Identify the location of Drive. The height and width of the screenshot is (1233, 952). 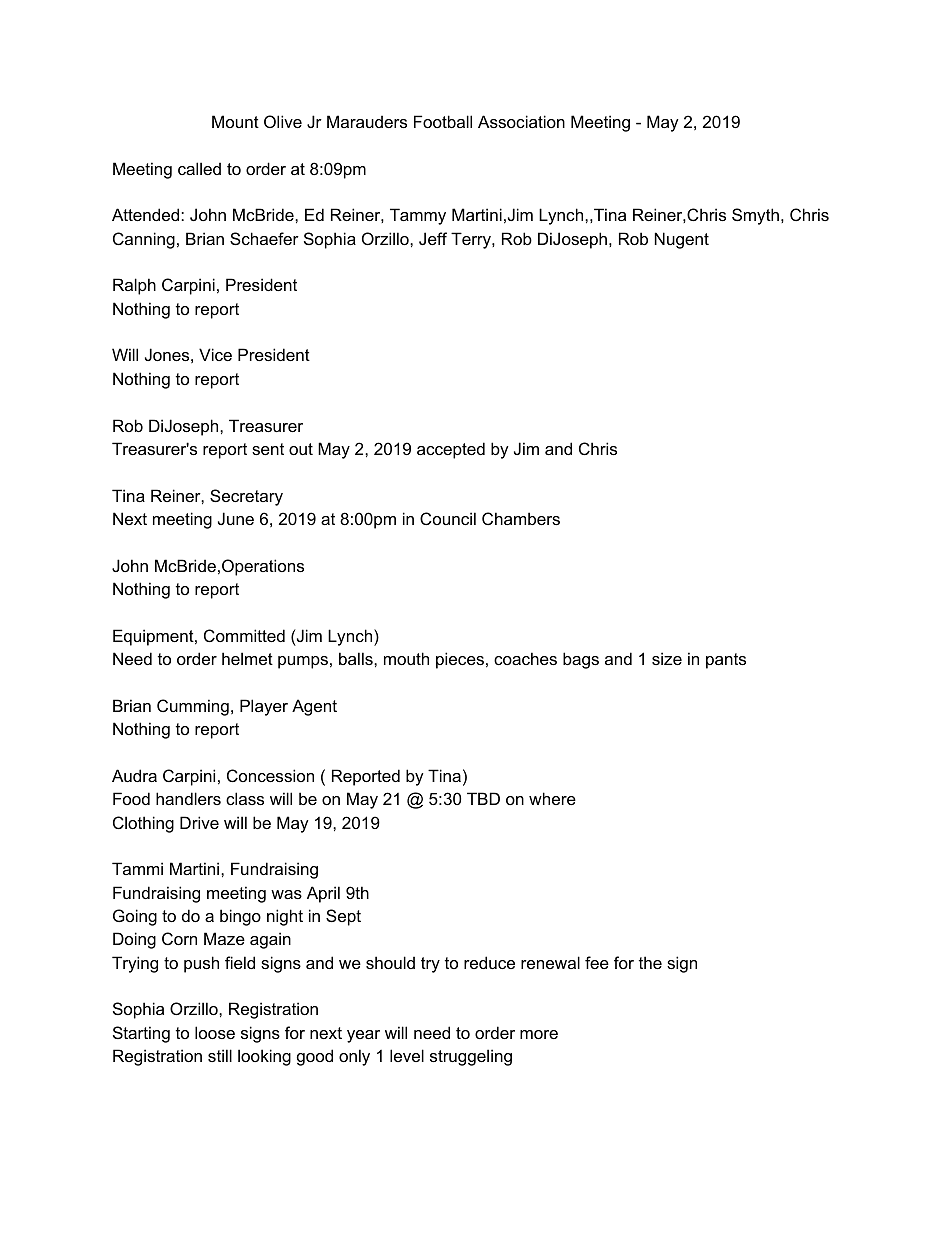
(199, 822).
